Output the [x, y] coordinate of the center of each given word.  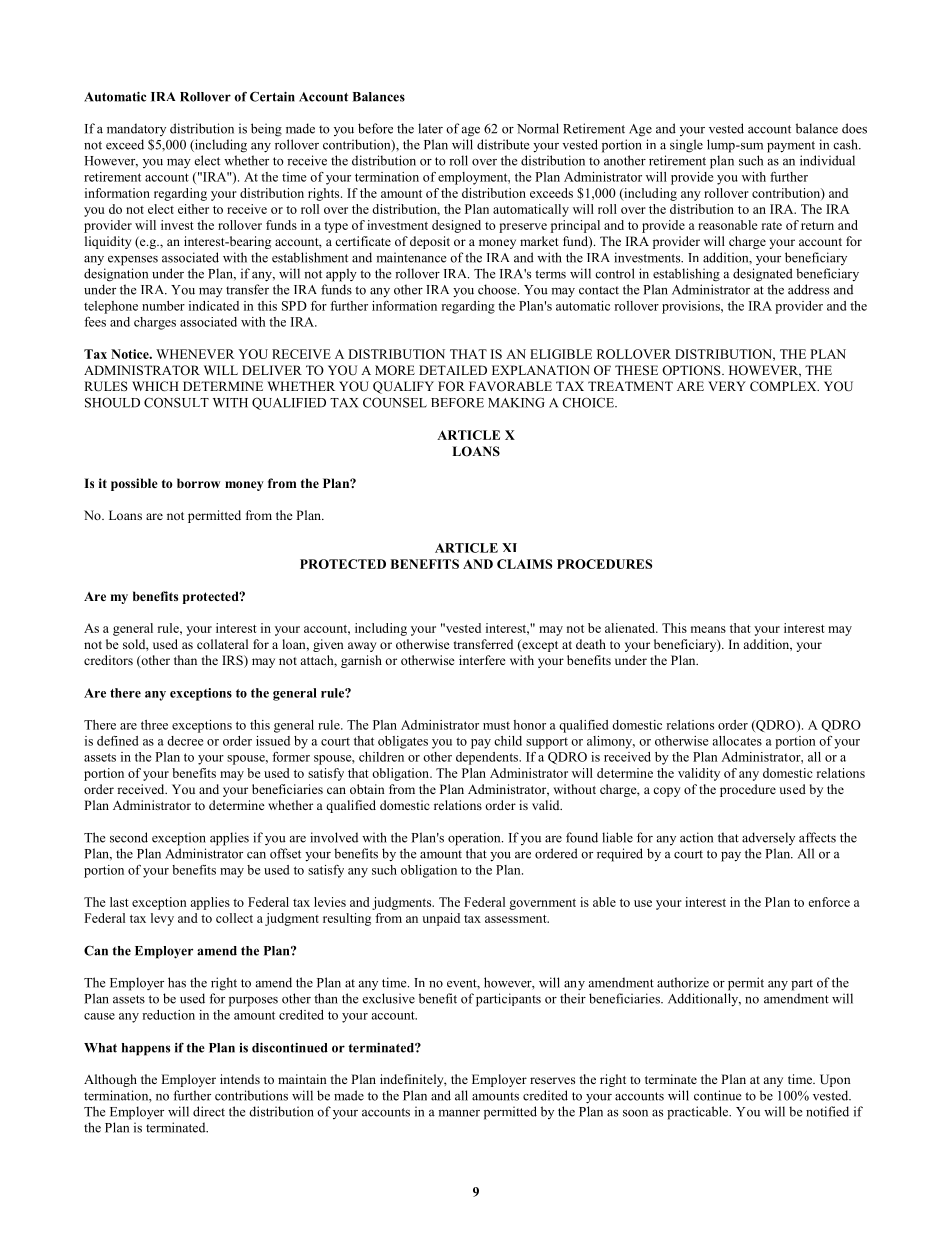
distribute [503, 144]
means [708, 629]
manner [459, 1113]
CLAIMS [524, 564]
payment [791, 147]
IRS [233, 661]
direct [209, 1111]
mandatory [136, 129]
